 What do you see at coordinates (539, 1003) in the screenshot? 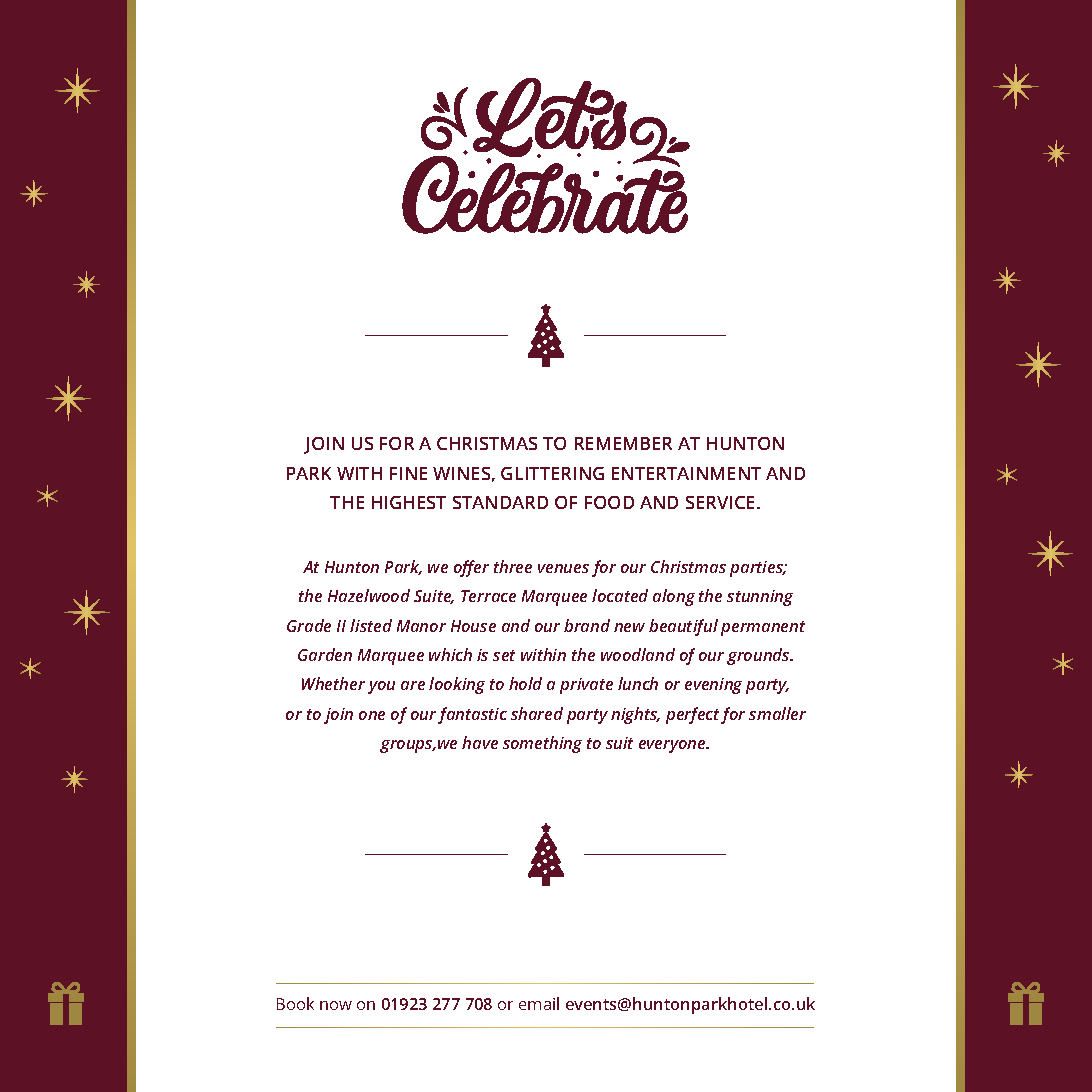
I see `email` at bounding box center [539, 1003].
